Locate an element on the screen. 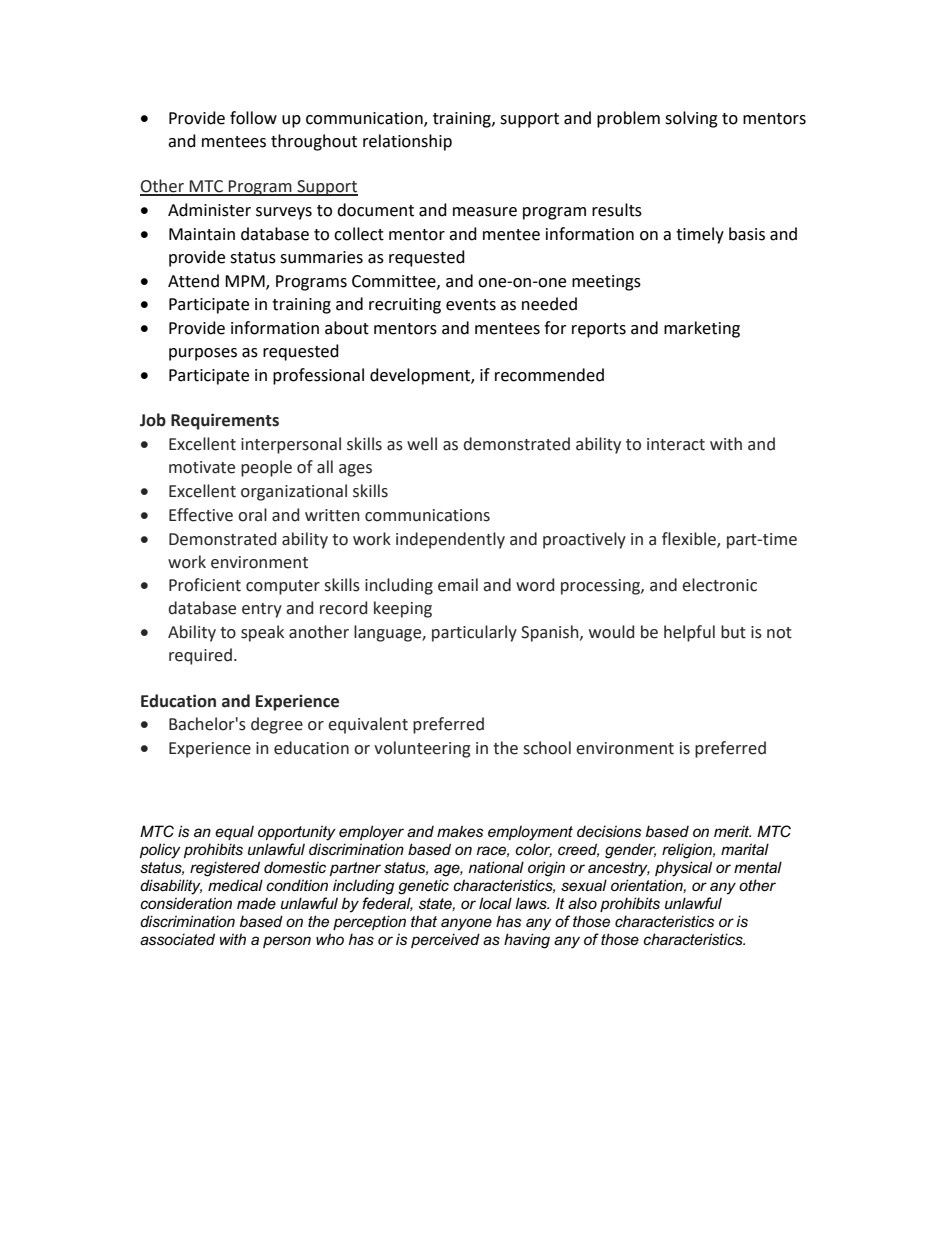  events is located at coordinates (471, 305).
